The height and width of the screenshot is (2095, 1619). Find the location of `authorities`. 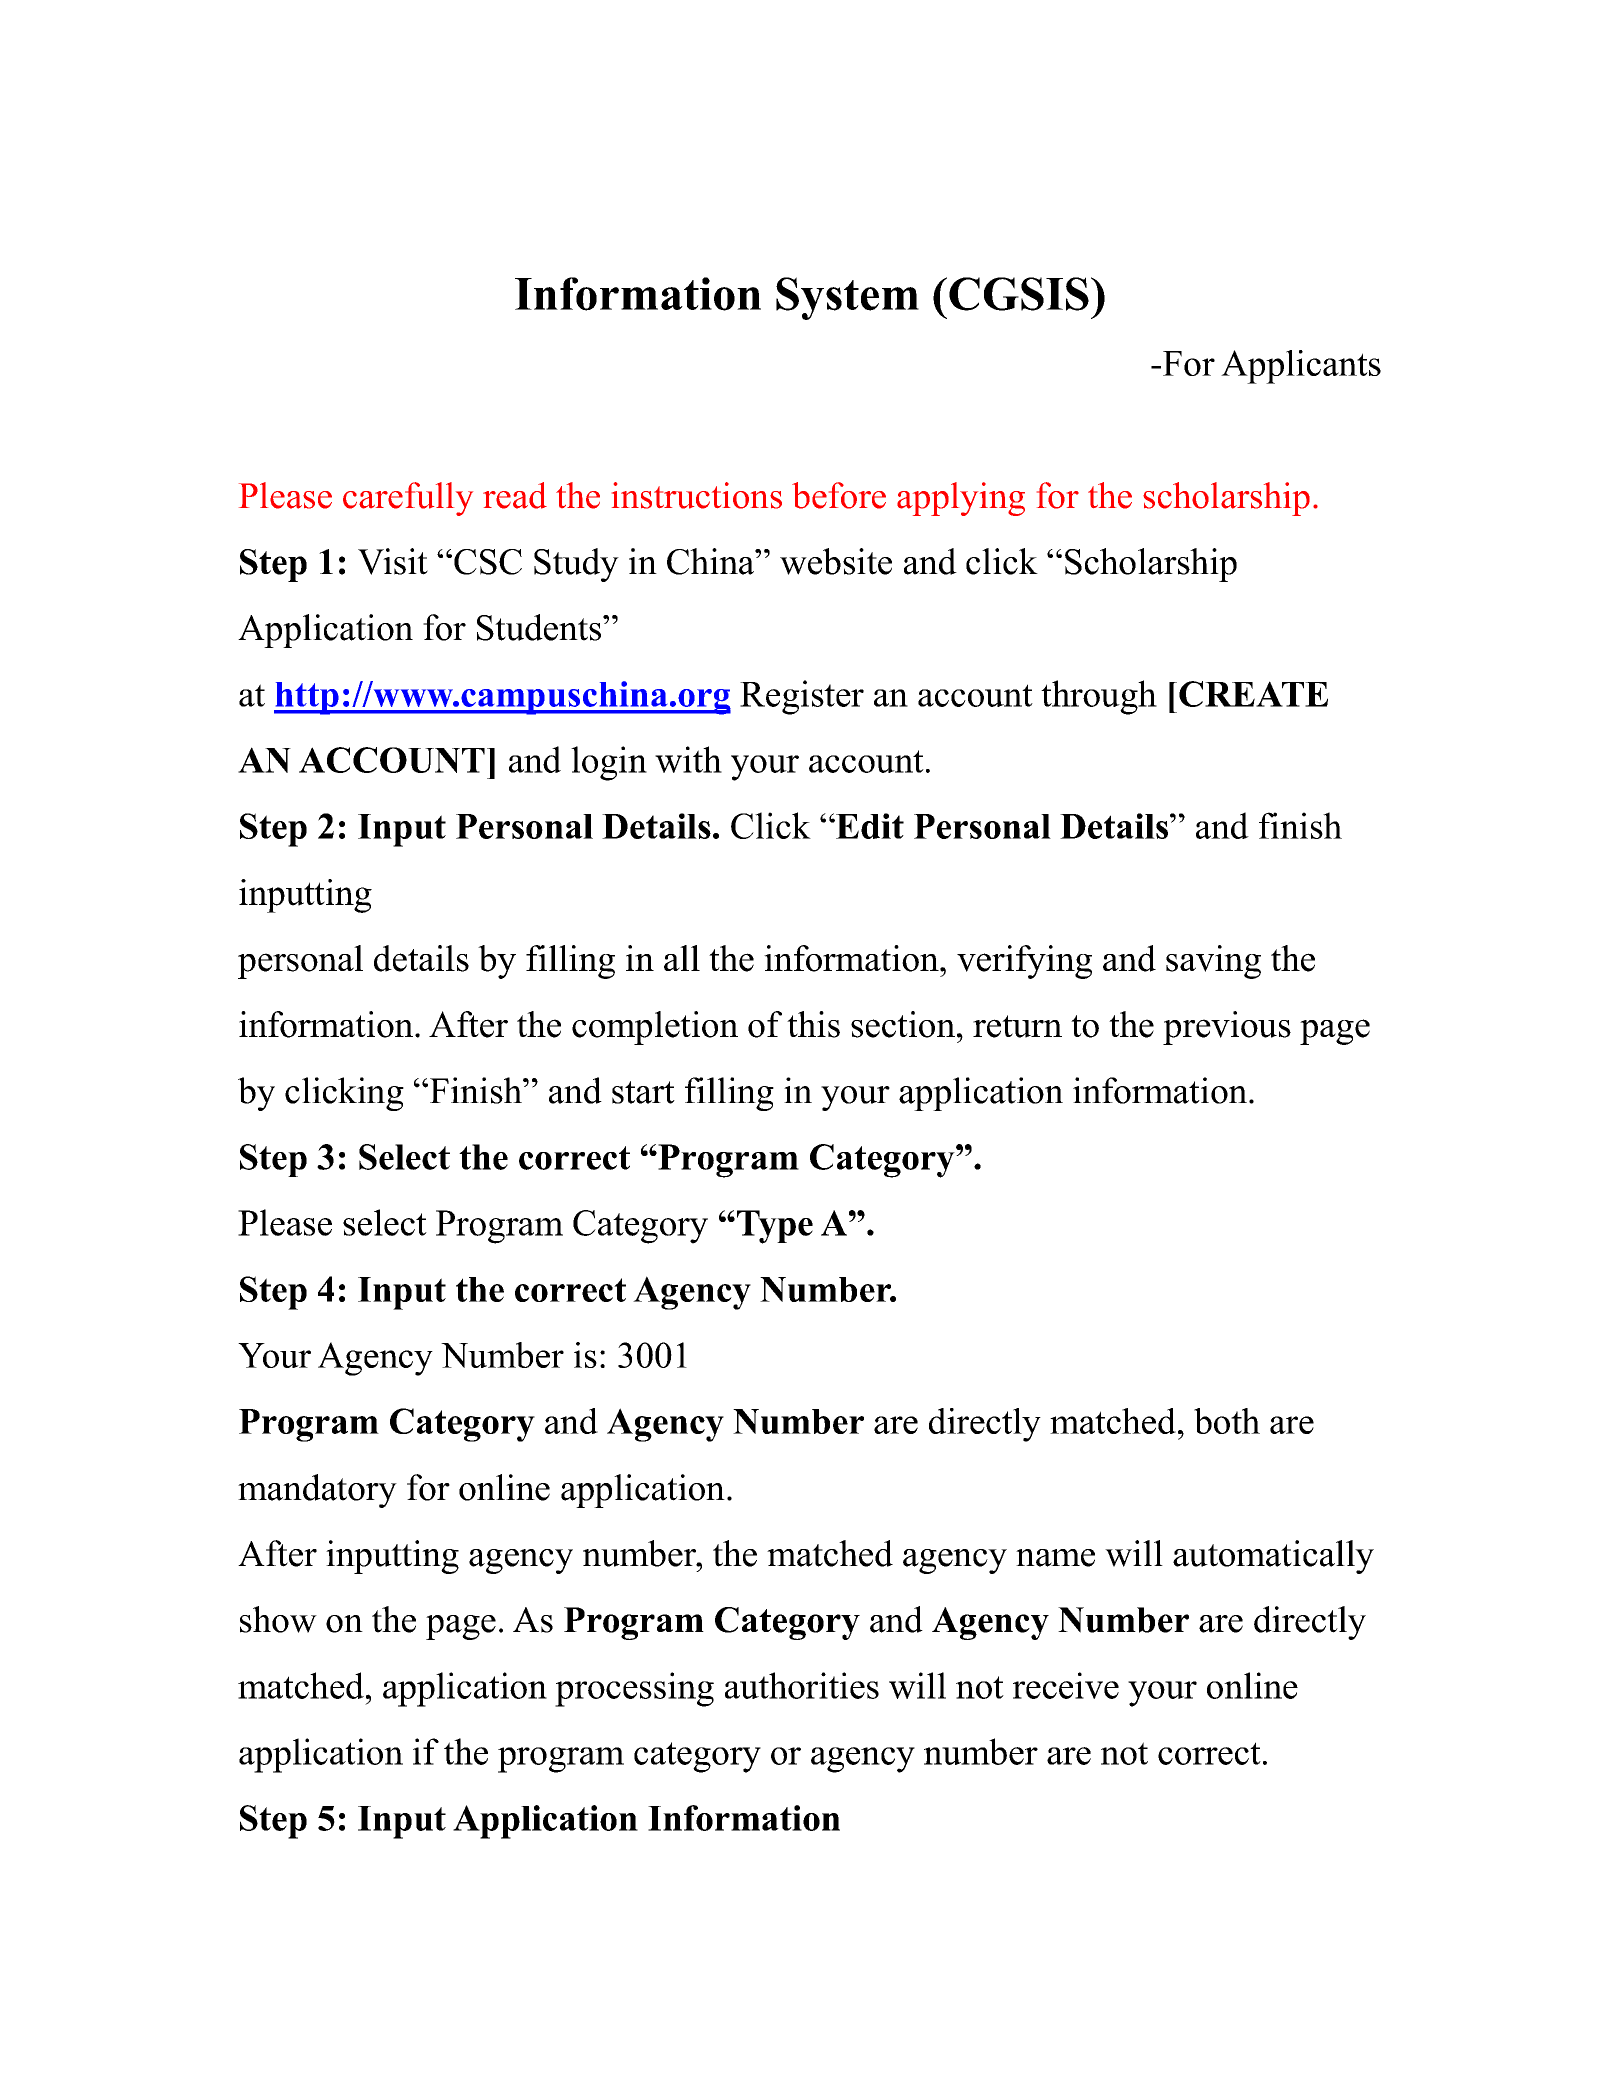

authorities is located at coordinates (802, 1685).
